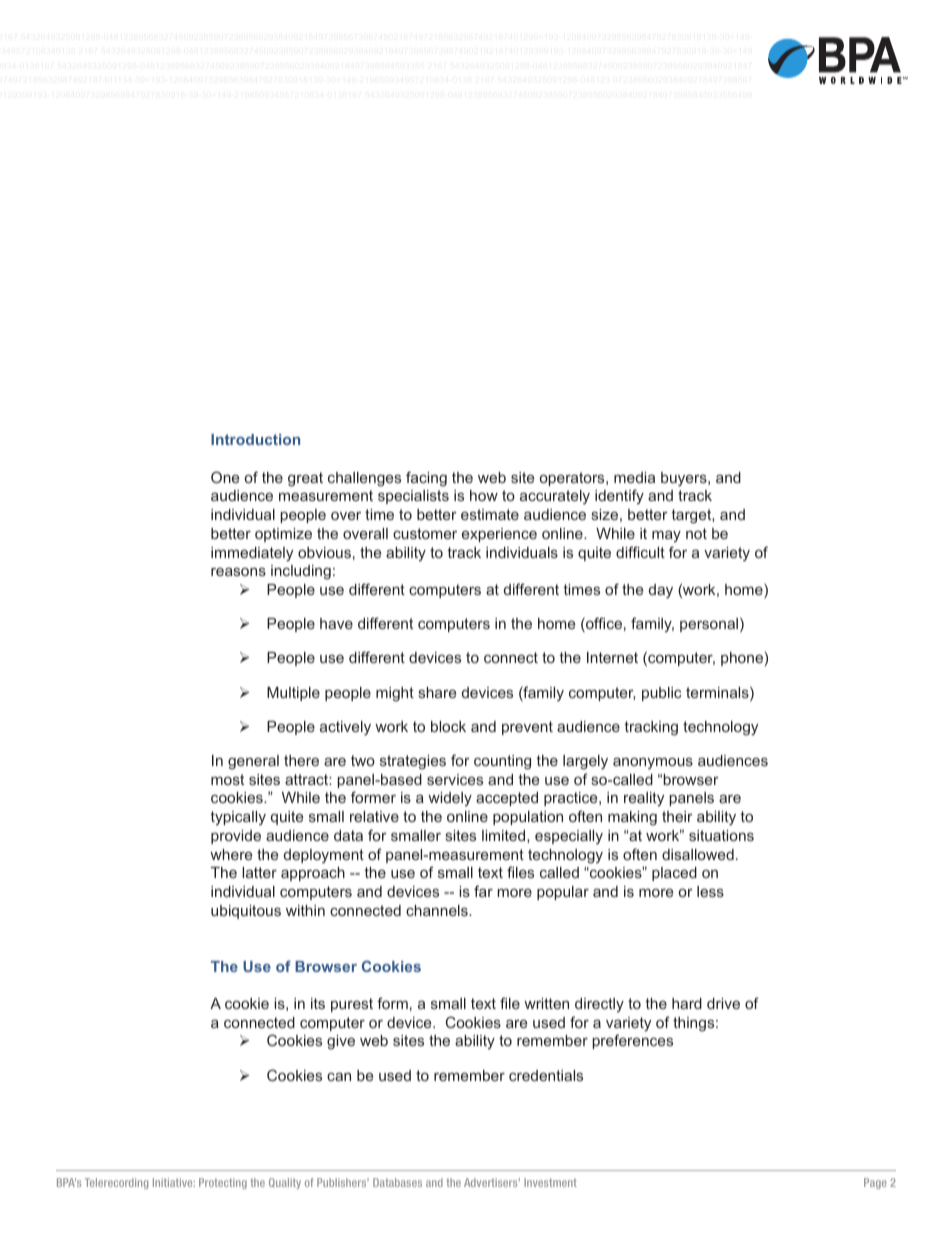 The width and height of the image is (952, 1233). I want to click on prevent, so click(527, 728).
